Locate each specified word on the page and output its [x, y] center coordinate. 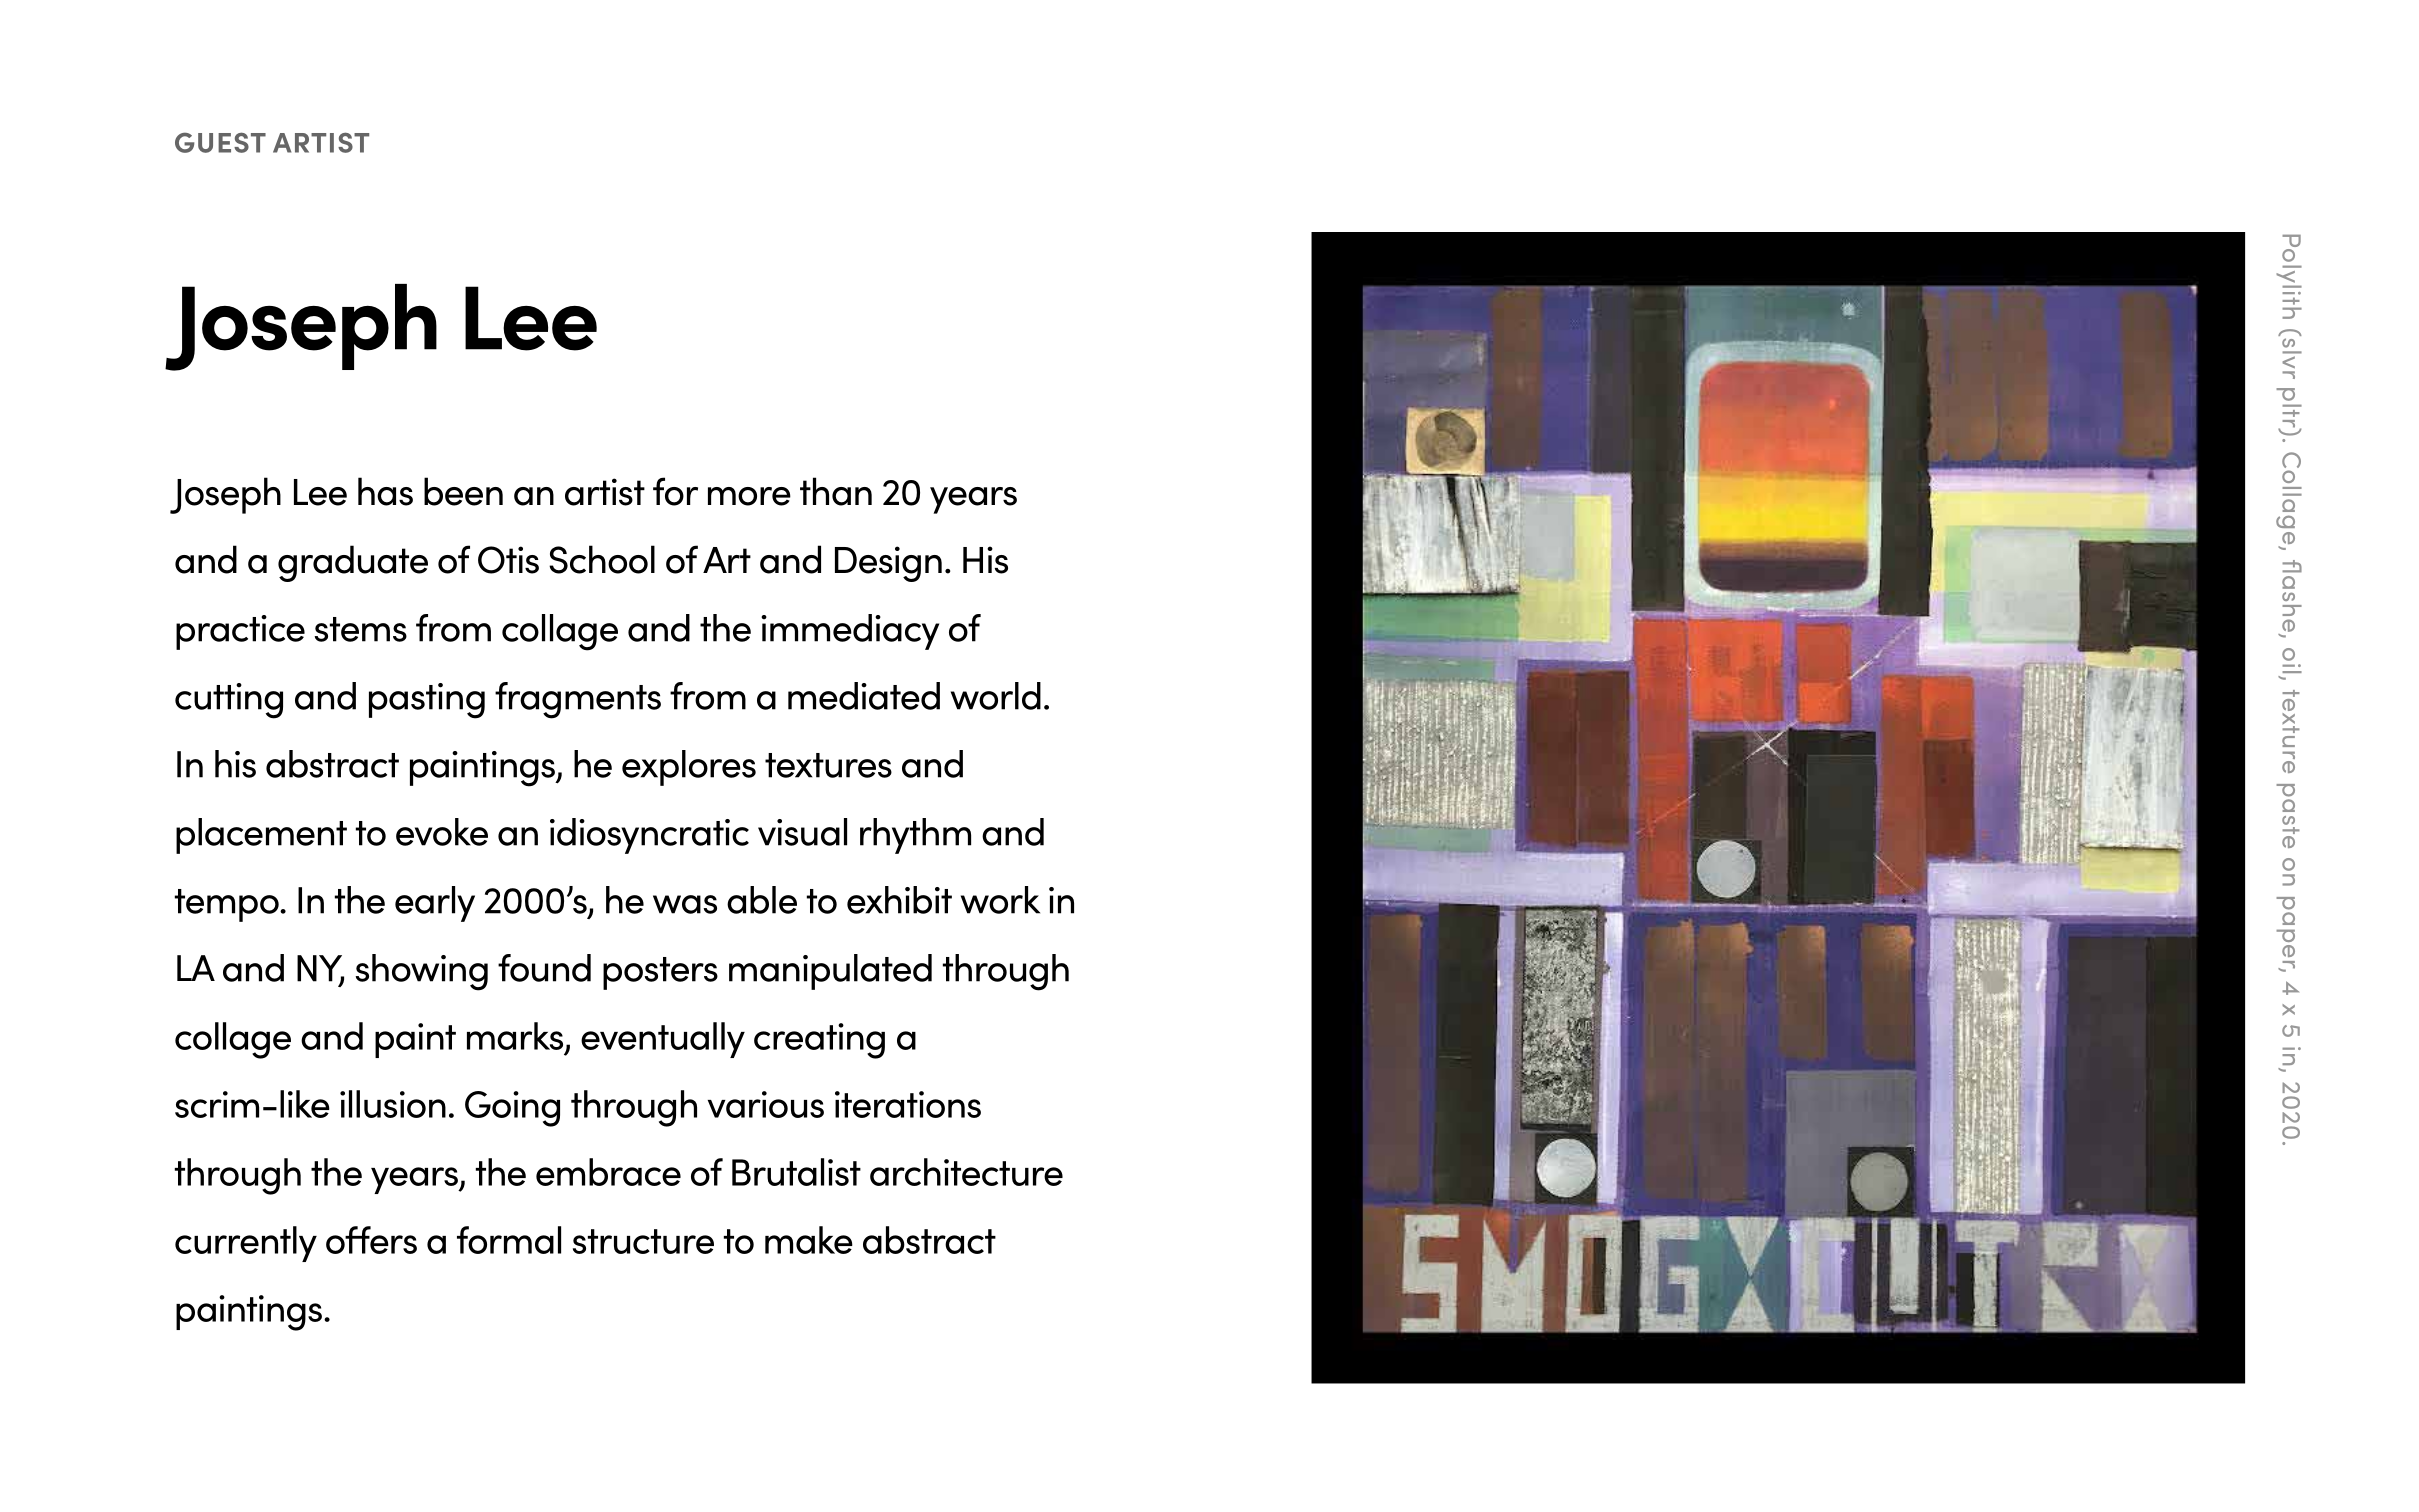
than [836, 491]
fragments [578, 700]
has [385, 491]
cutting [229, 701]
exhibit [899, 900]
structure [643, 1241]
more [749, 496]
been [463, 491]
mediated [864, 696]
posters [660, 973]
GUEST [220, 142]
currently [246, 1244]
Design [888, 564]
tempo [228, 905]
